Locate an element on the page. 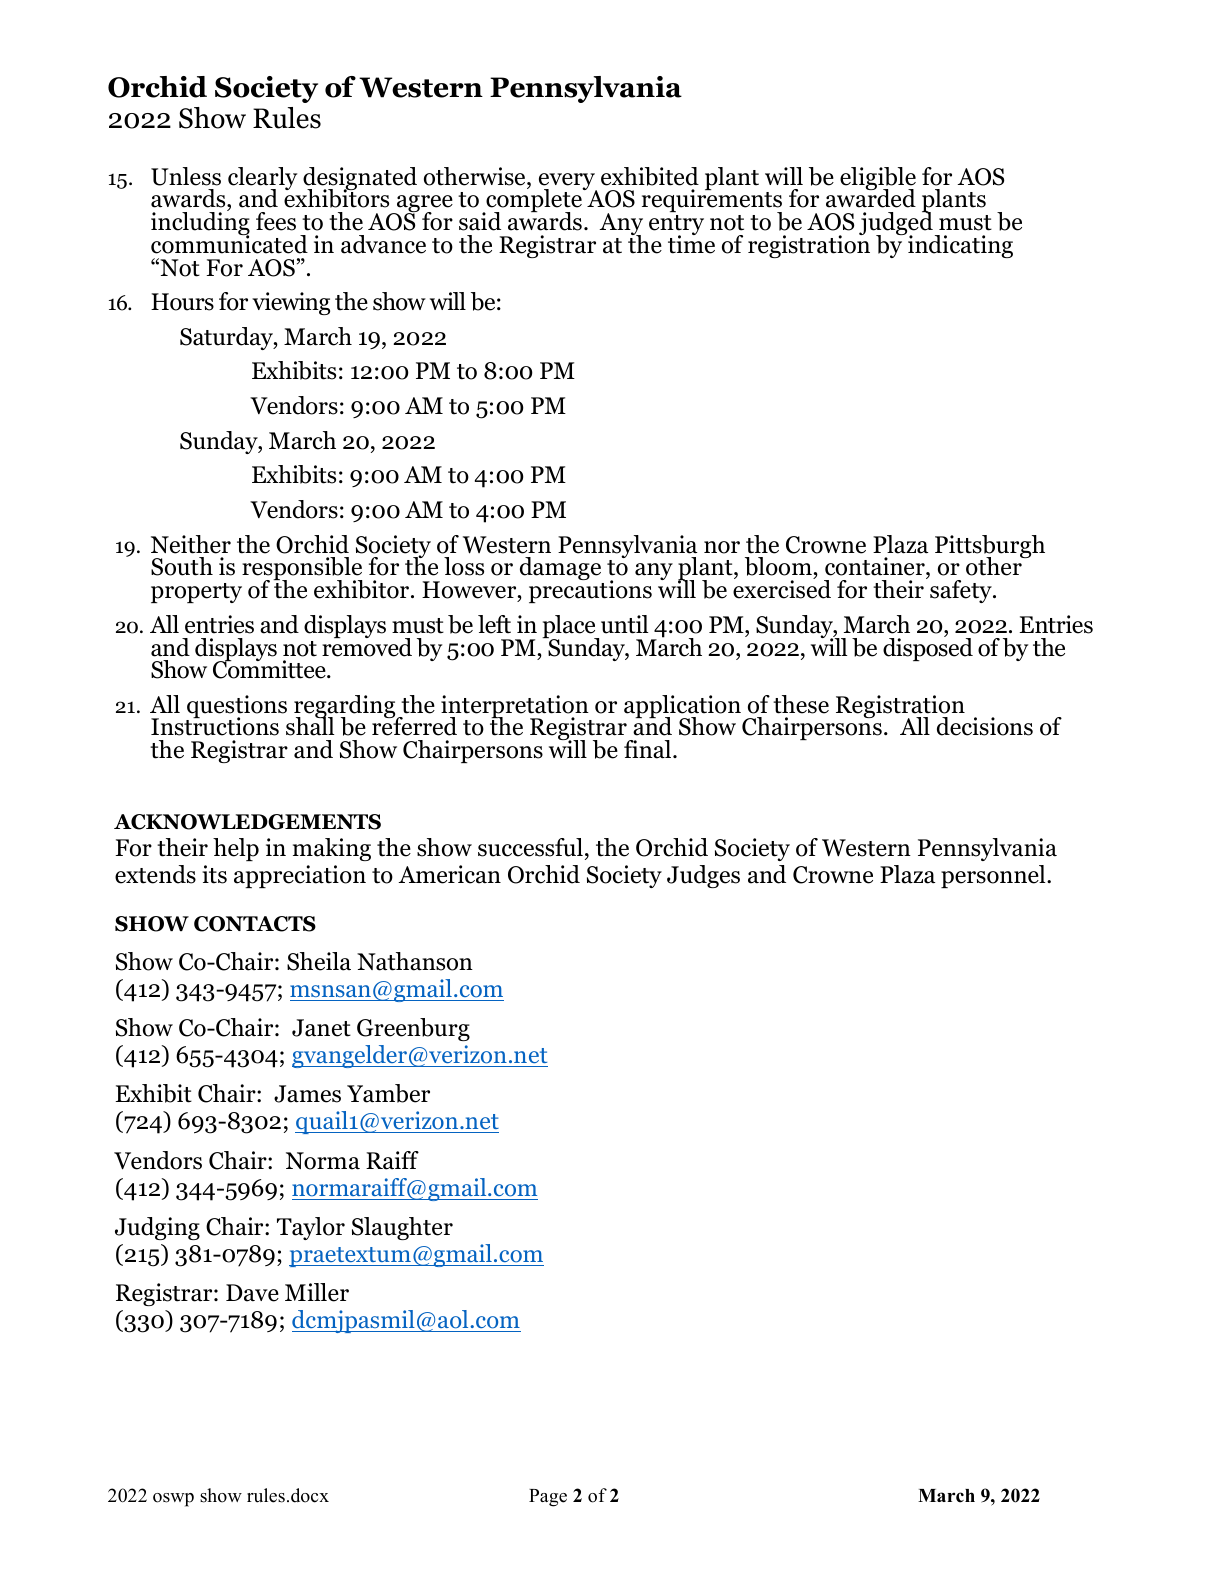 The height and width of the page is (1579, 1220). Slaughter is located at coordinates (402, 1228).
